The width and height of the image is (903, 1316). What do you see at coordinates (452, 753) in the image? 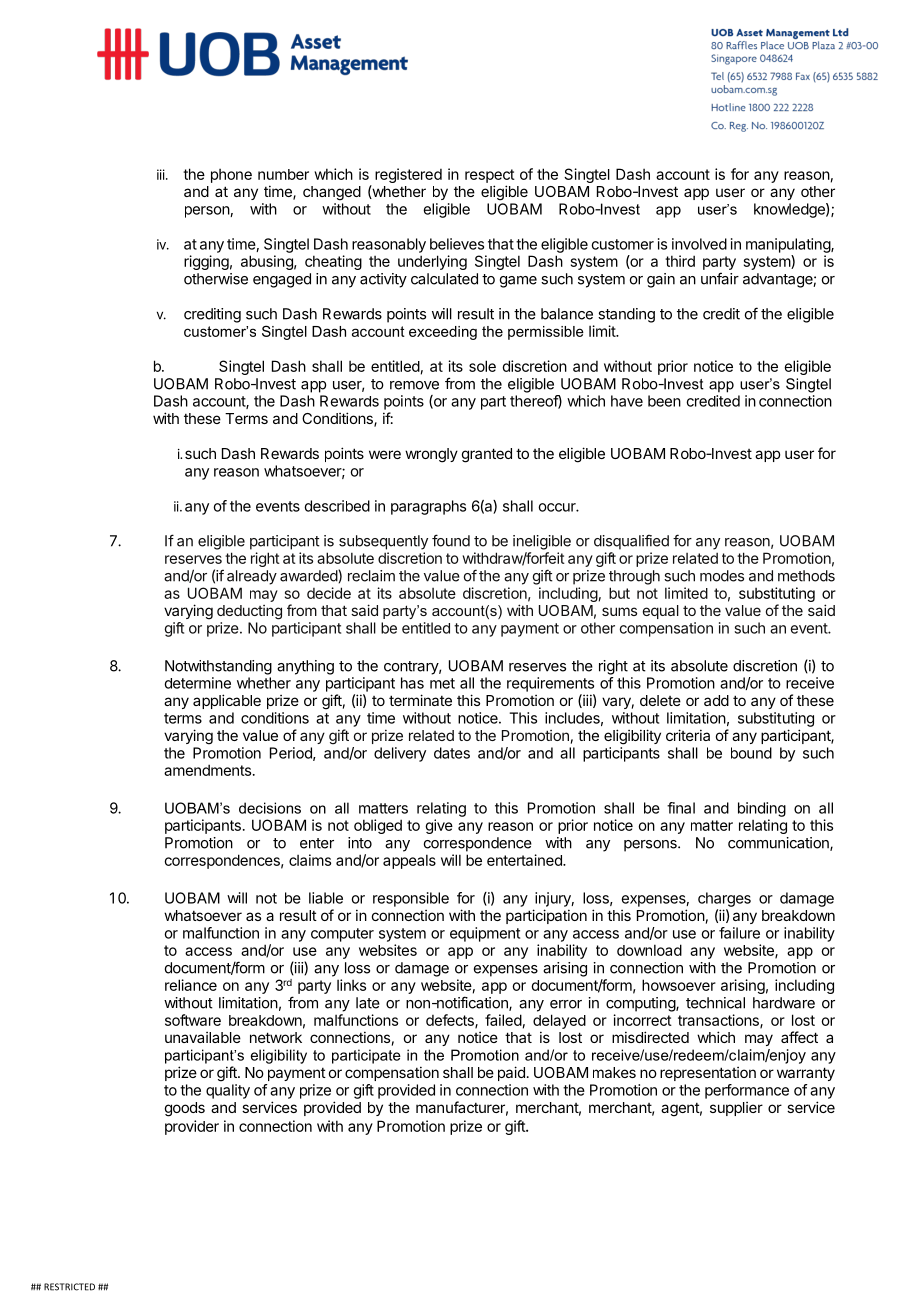
I see `dates` at bounding box center [452, 753].
